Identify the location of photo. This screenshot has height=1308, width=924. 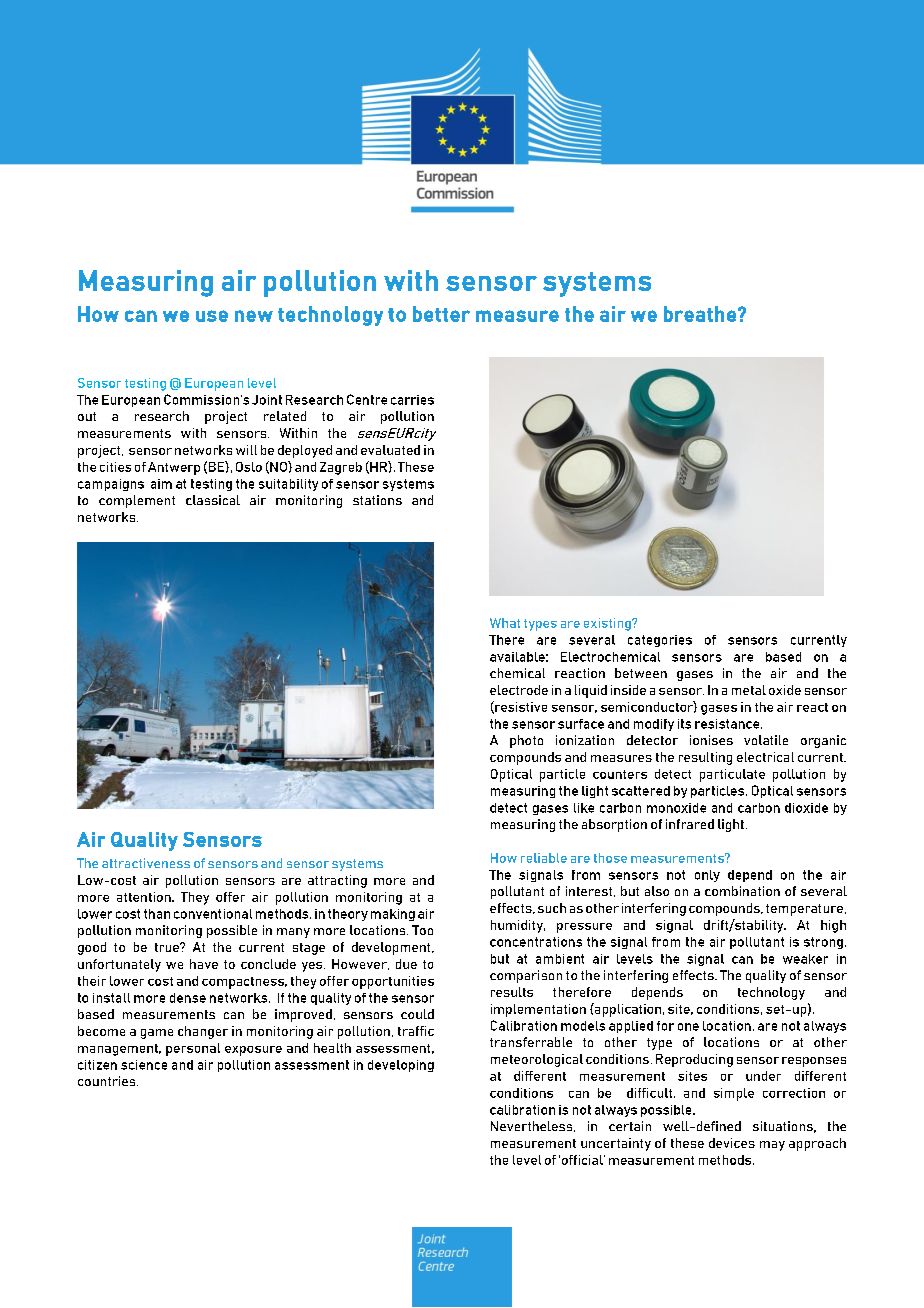
(526, 741).
